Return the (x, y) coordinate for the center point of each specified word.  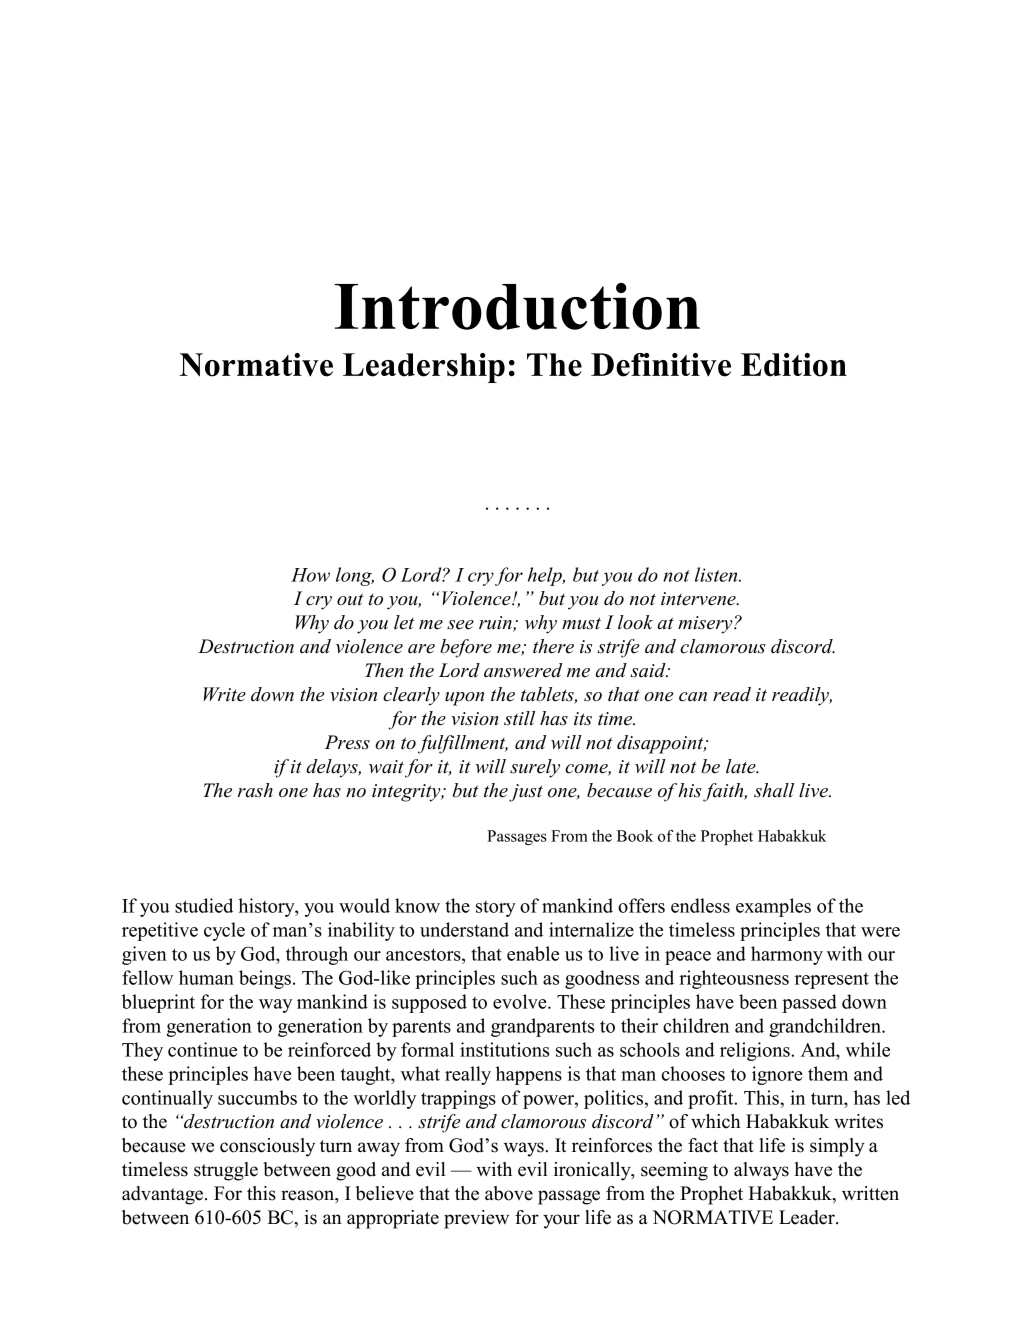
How (310, 575)
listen (717, 574)
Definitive (661, 365)
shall (774, 790)
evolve (521, 1001)
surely (535, 768)
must (581, 623)
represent (832, 980)
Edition (794, 365)
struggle (226, 1171)
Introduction (517, 306)
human (206, 977)
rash (255, 790)
